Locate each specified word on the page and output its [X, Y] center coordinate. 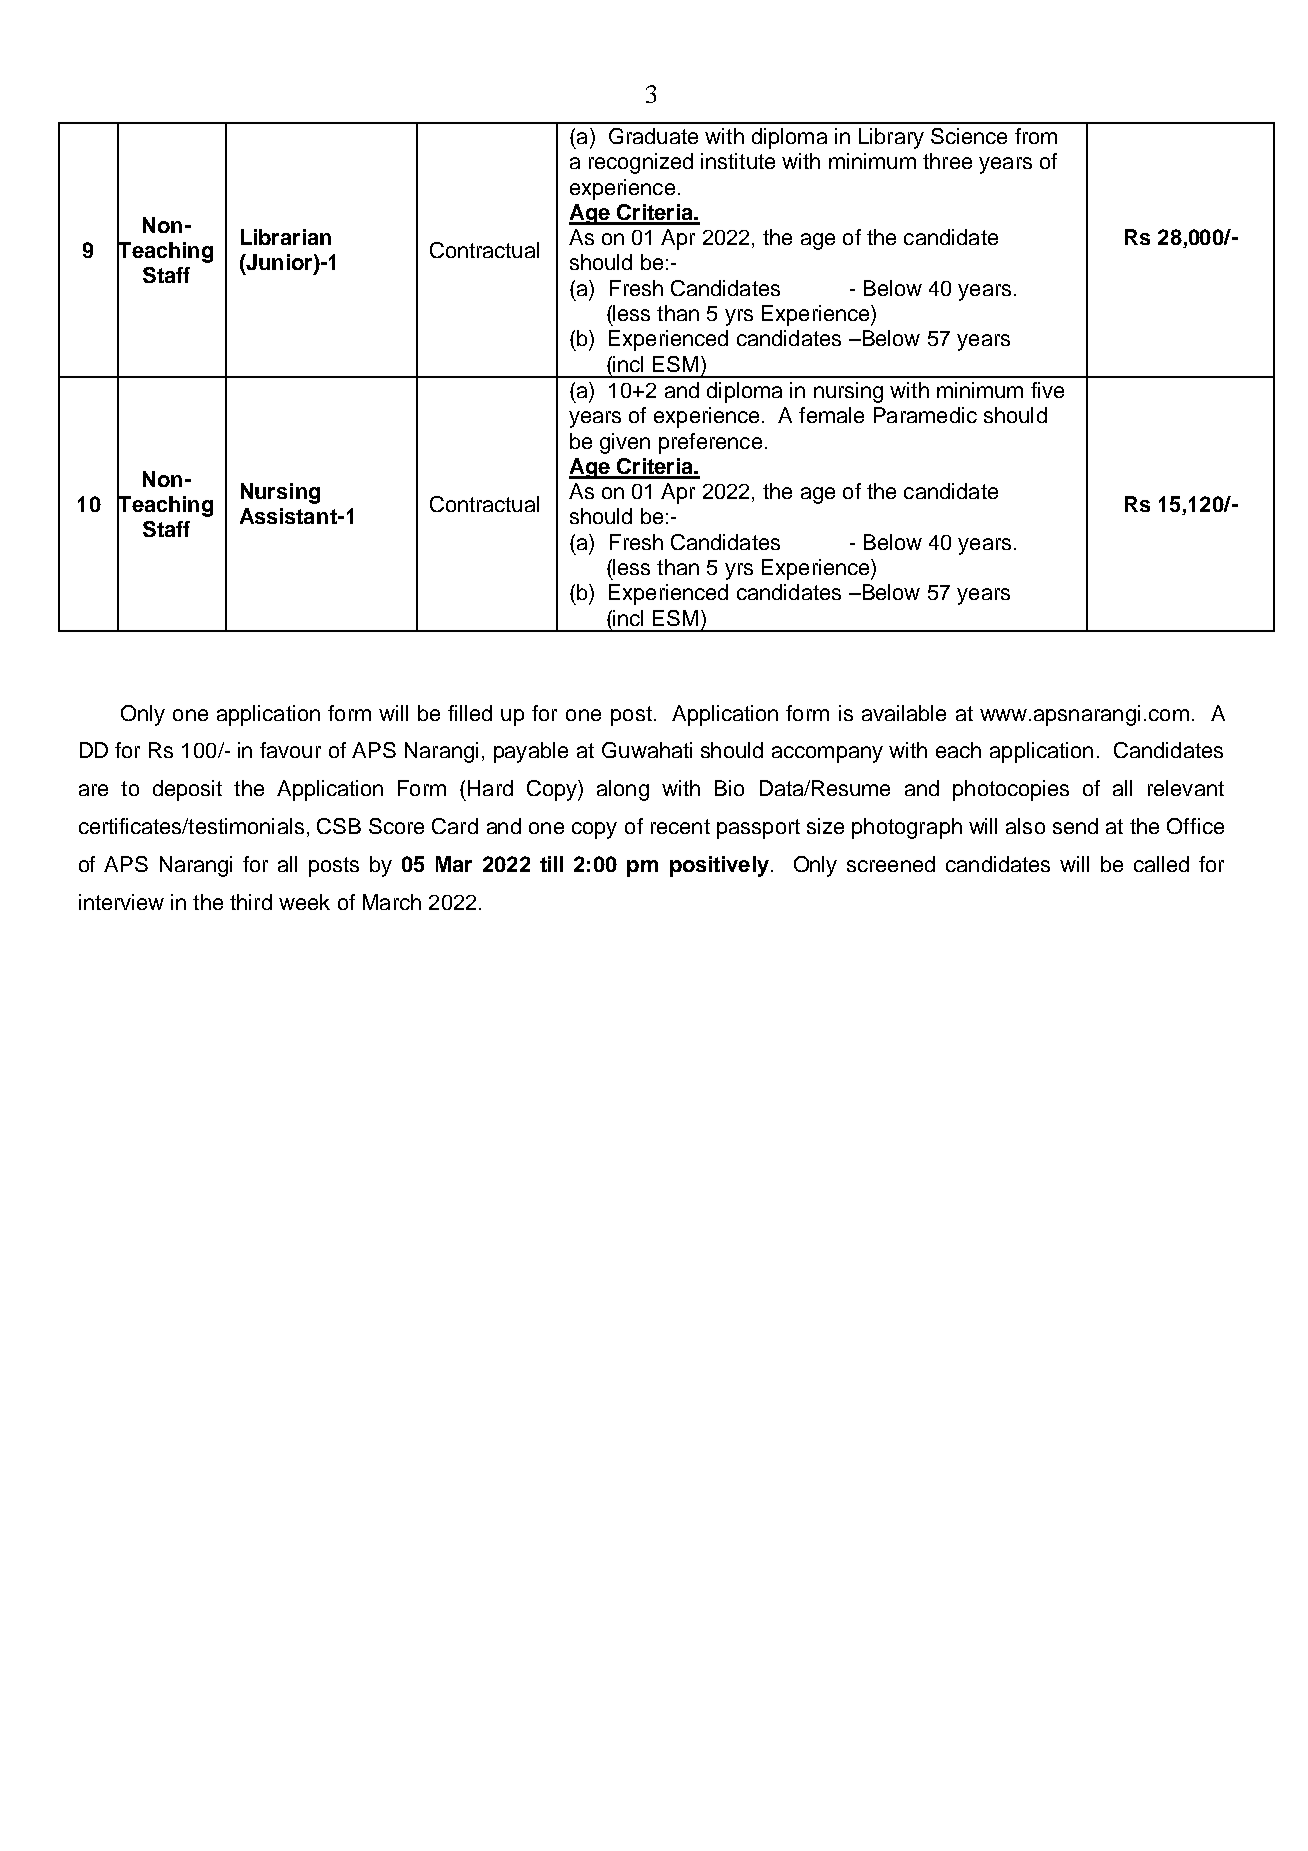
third [251, 902]
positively [721, 866]
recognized [641, 163]
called [1161, 864]
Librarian [286, 237]
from [1036, 136]
